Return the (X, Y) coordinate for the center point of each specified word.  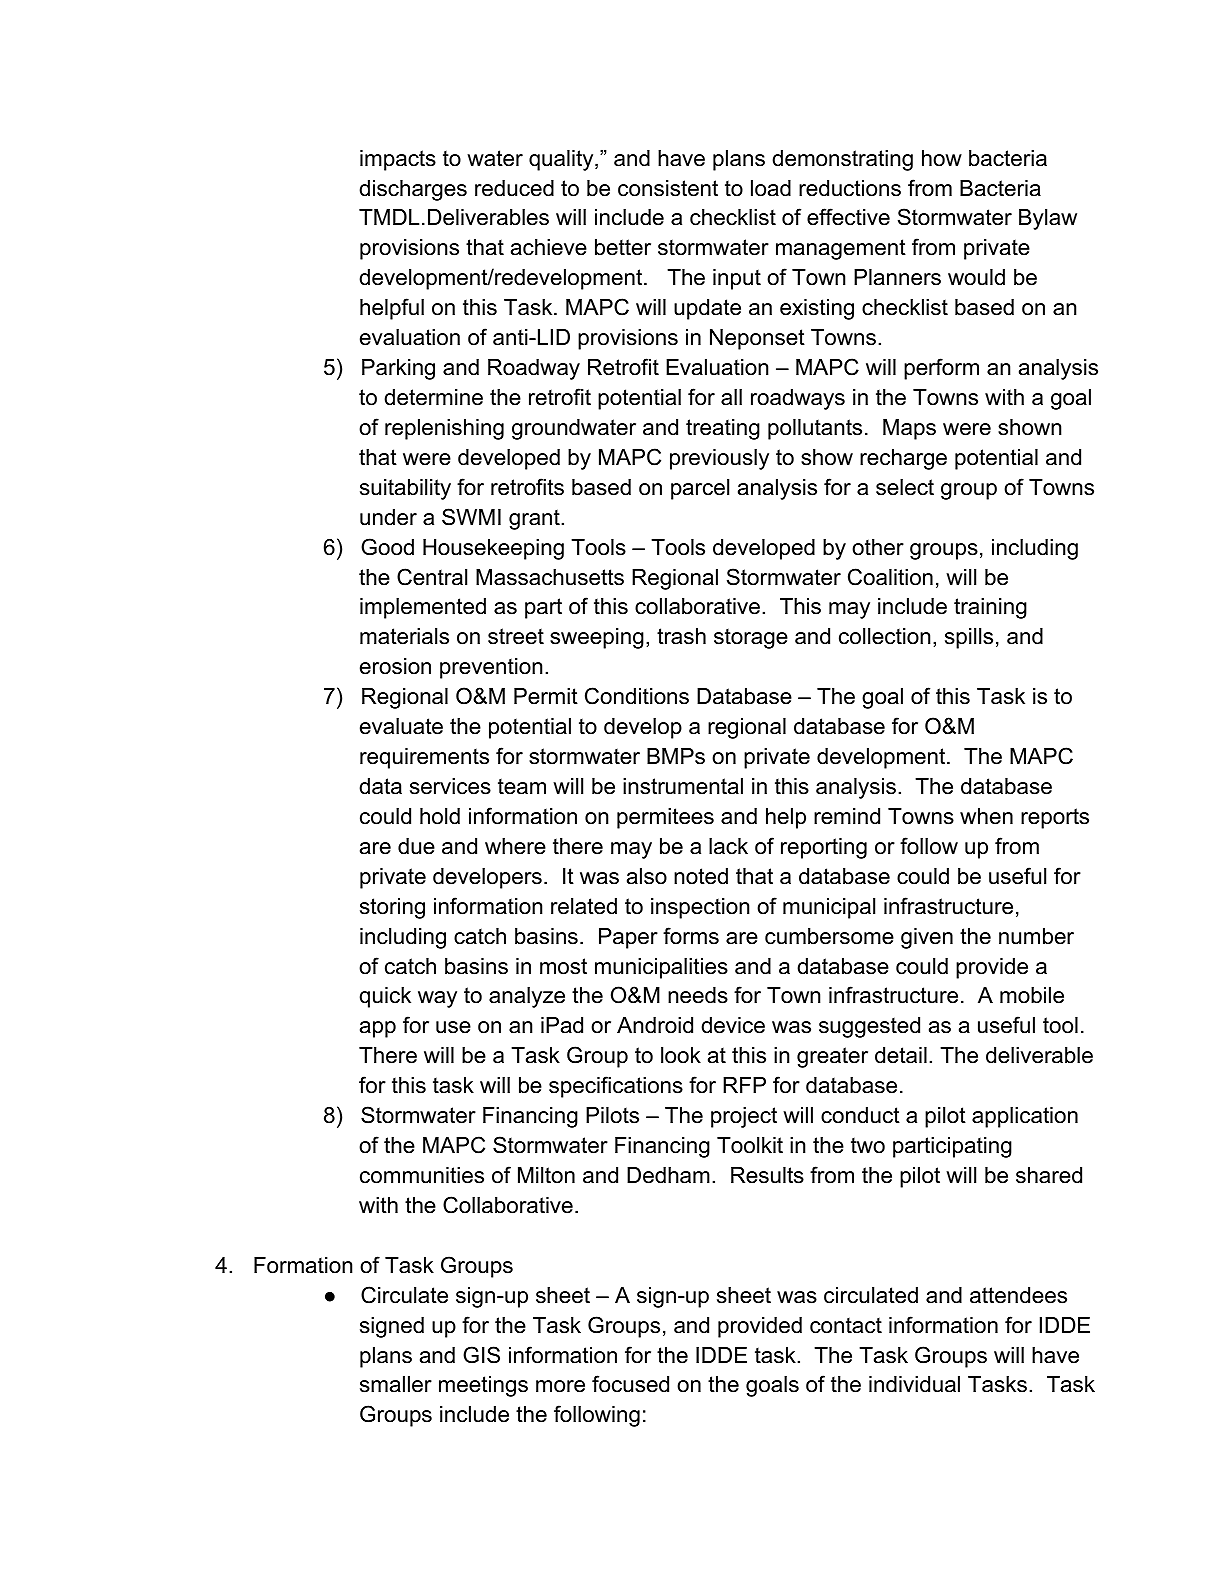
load (771, 188)
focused (630, 1384)
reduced (514, 188)
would (976, 277)
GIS (481, 1355)
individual (914, 1384)
